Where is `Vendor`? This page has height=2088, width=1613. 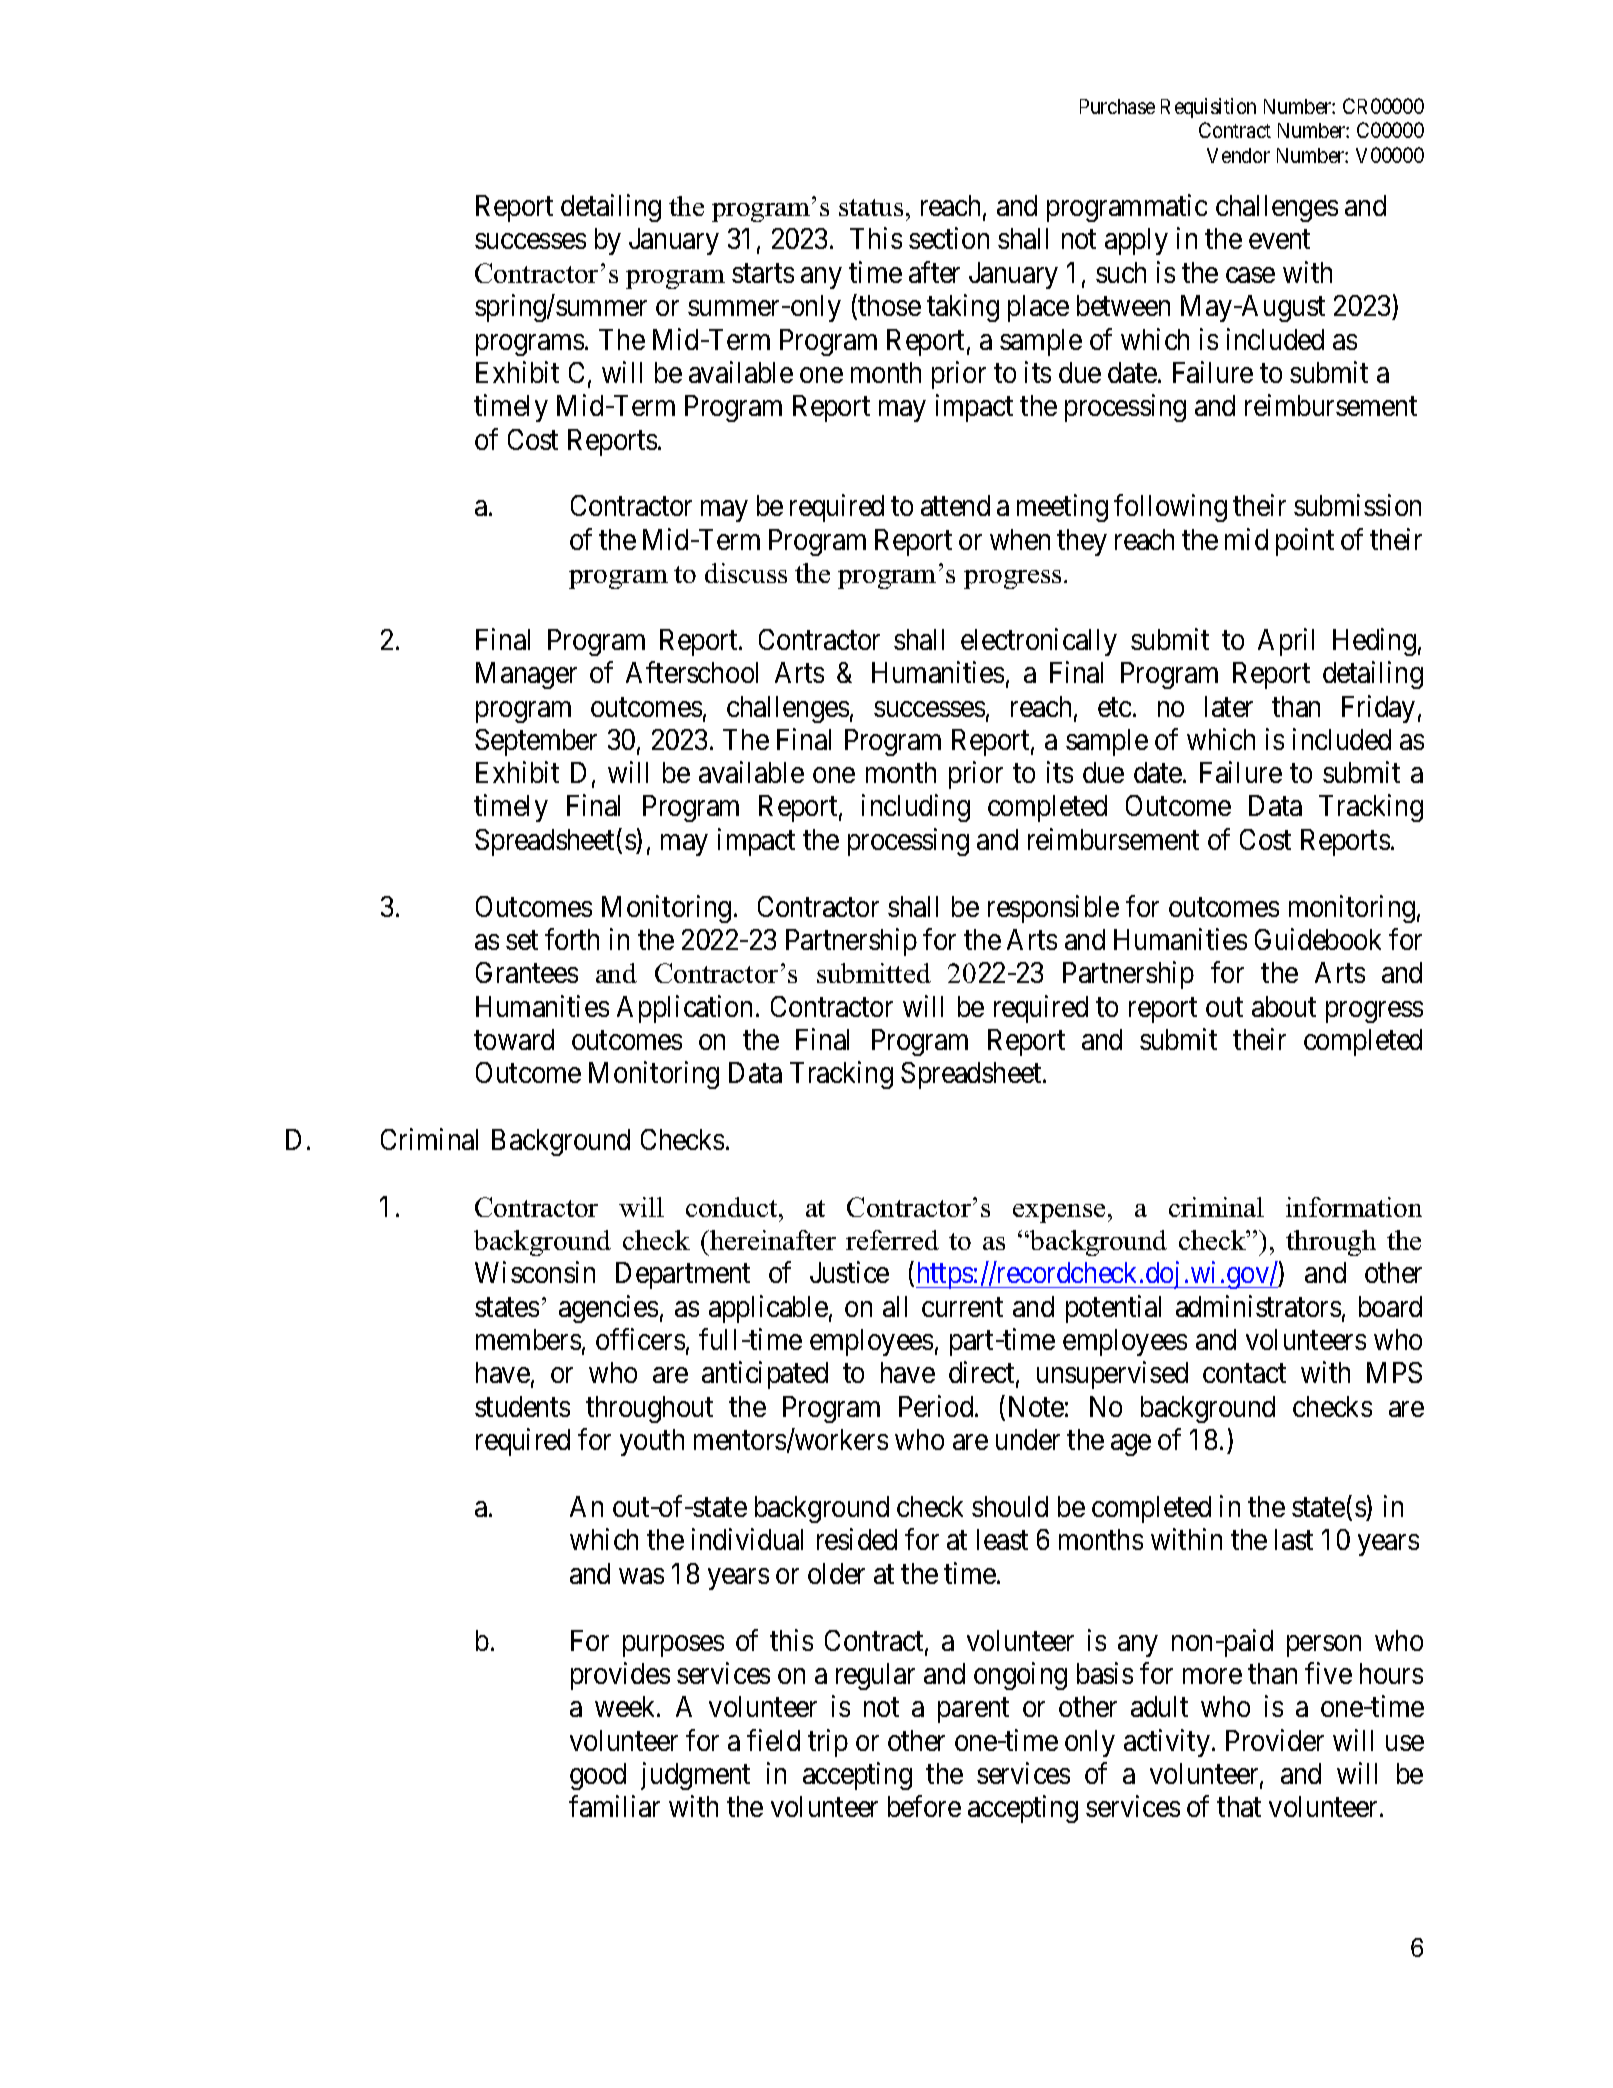
Vendor is located at coordinates (1238, 155).
